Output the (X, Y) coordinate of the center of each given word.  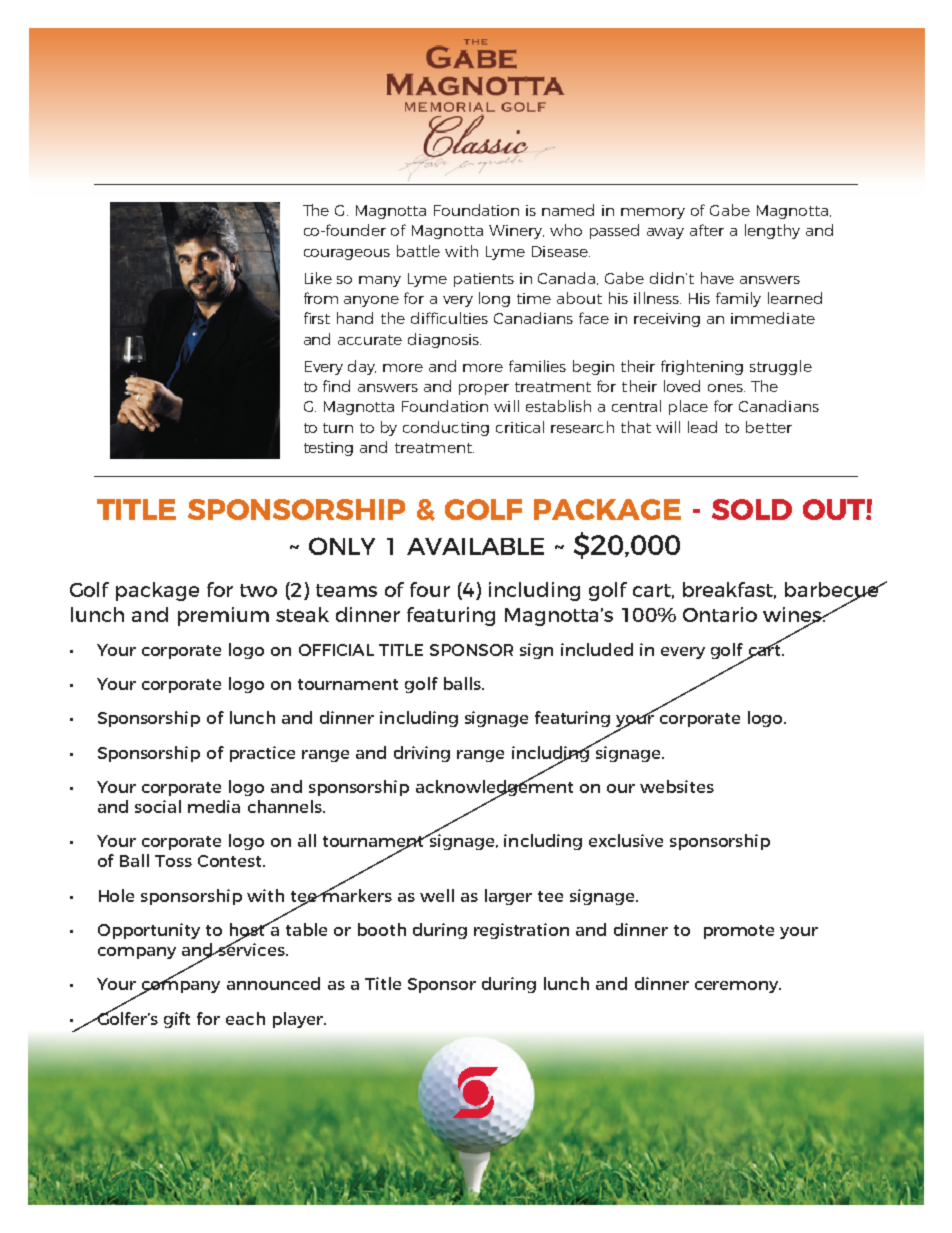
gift (177, 1020)
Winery (516, 232)
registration (521, 931)
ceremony (738, 987)
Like (318, 278)
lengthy (772, 231)
